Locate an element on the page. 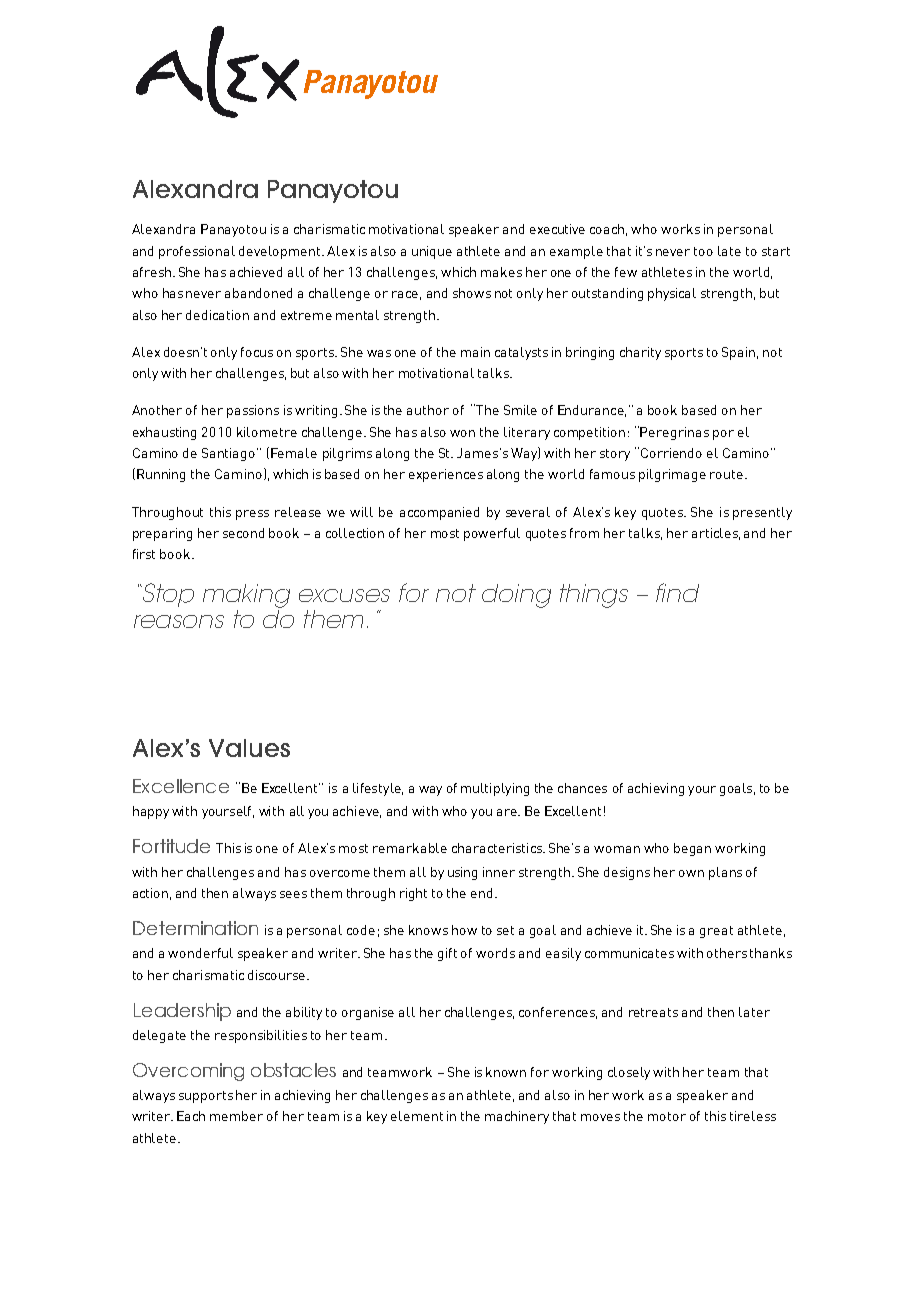  second is located at coordinates (243, 533).
